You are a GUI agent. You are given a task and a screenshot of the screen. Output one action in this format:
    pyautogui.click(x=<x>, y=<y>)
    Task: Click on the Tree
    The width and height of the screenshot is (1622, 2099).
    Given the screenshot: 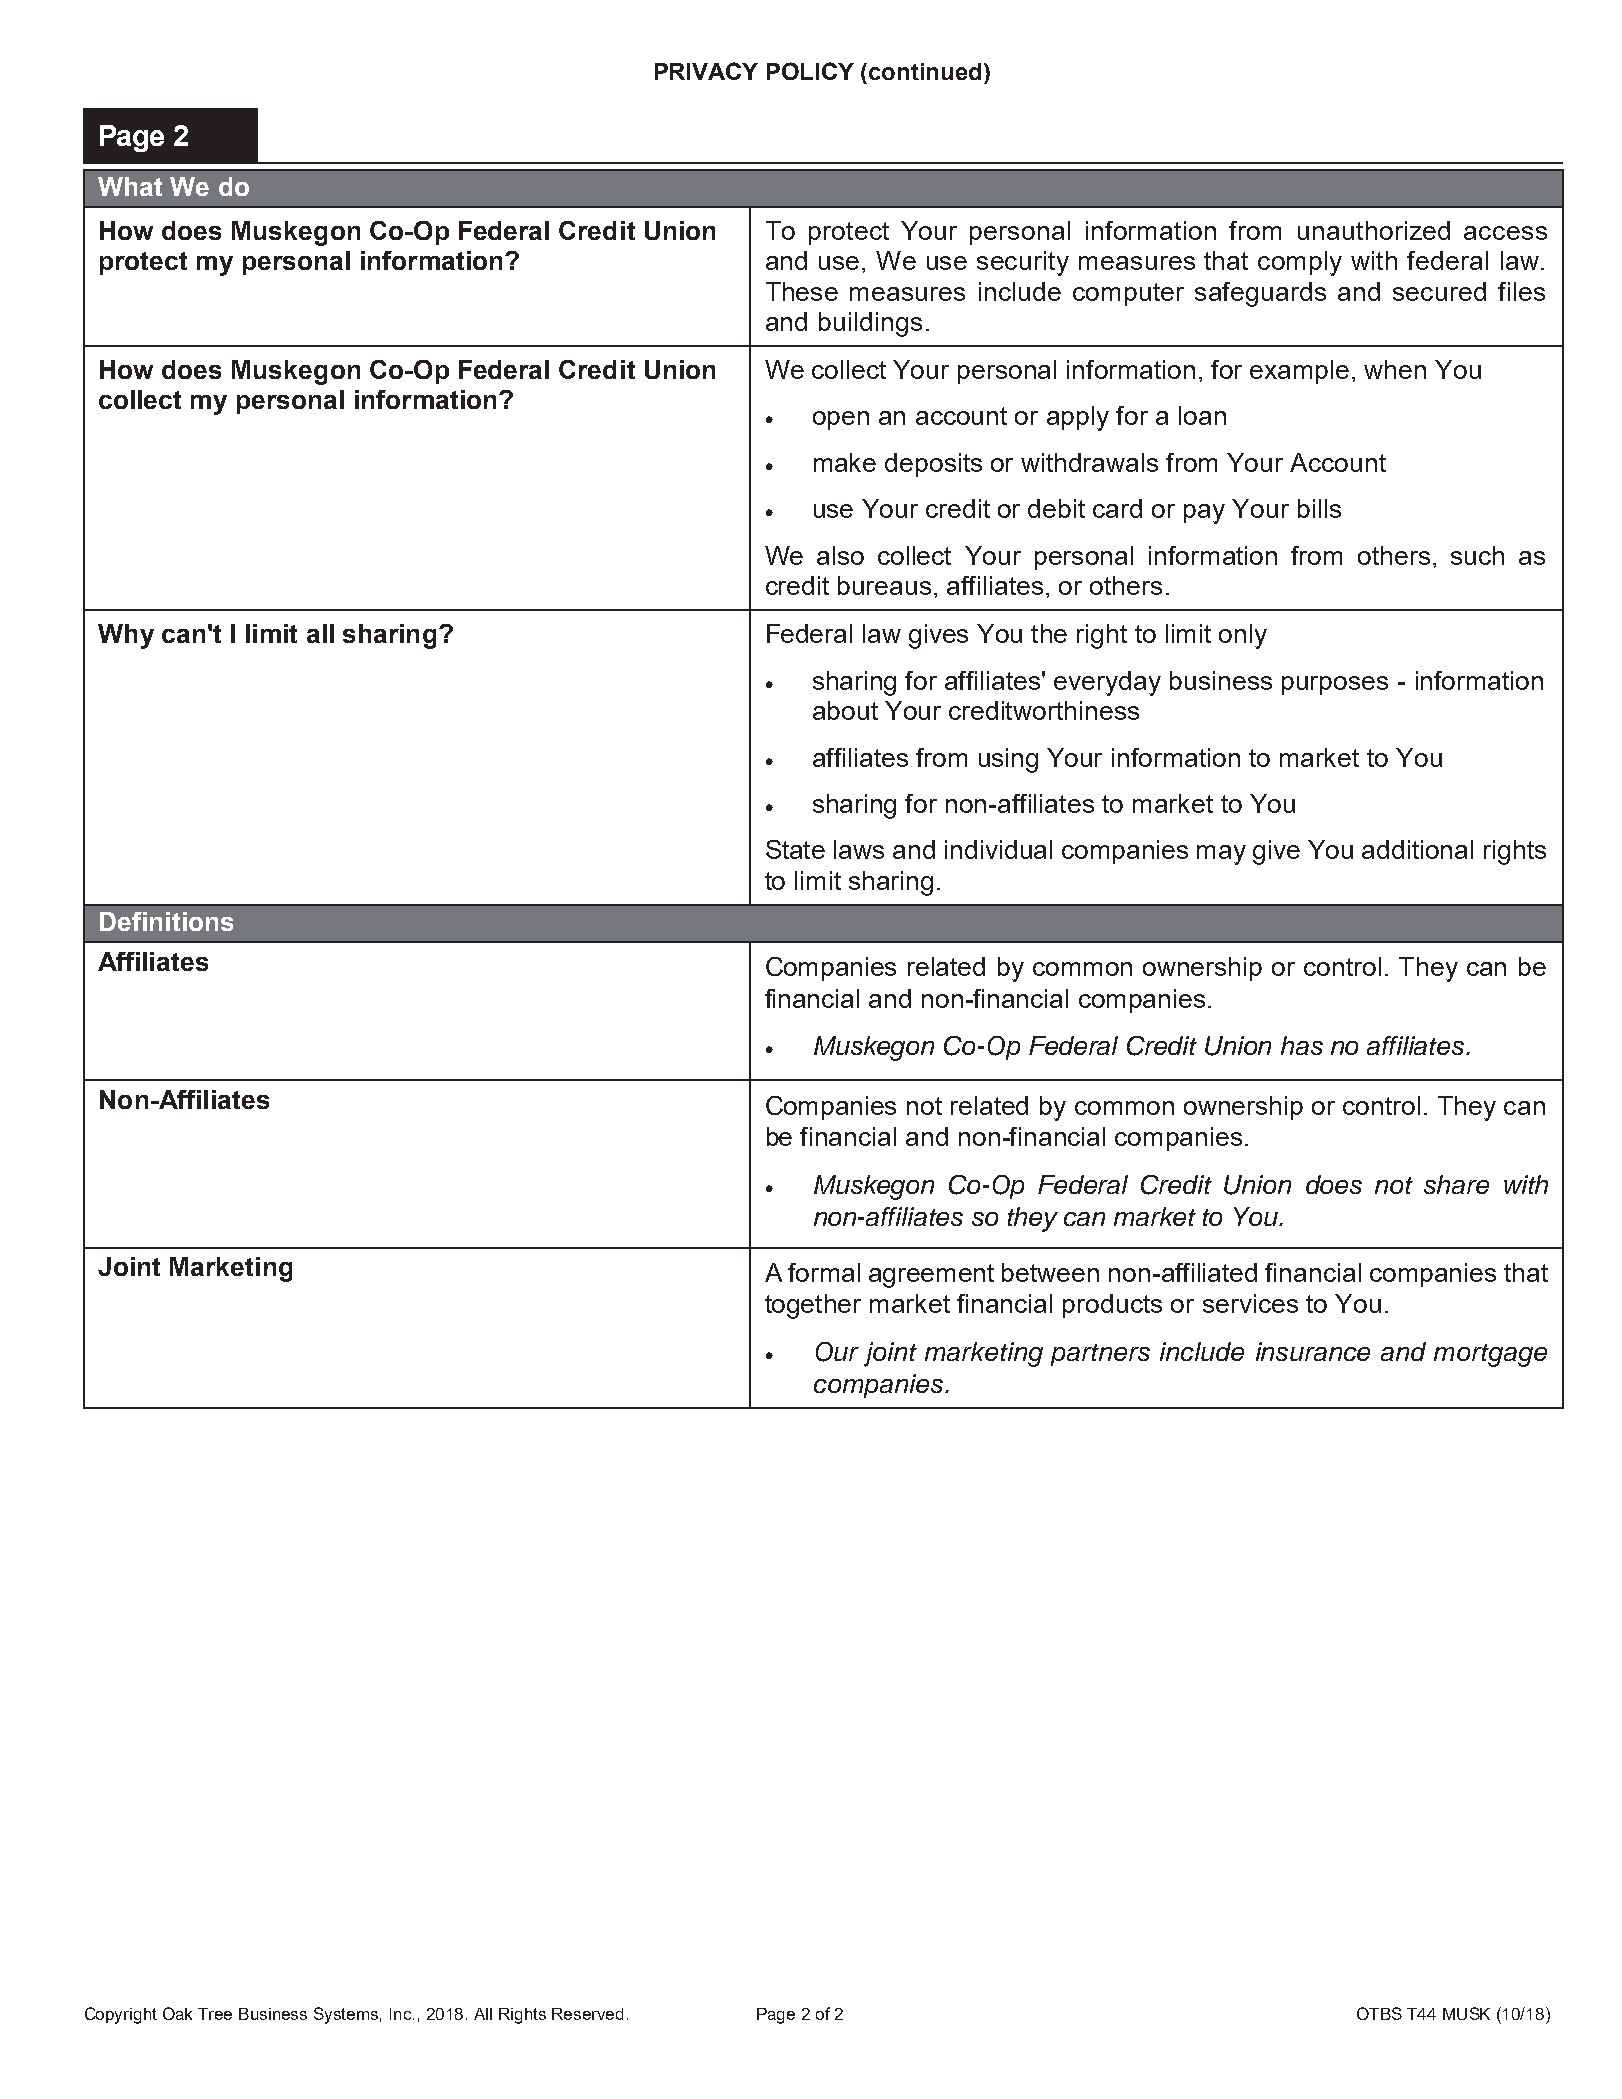 What is the action you would take?
    pyautogui.click(x=215, y=2014)
